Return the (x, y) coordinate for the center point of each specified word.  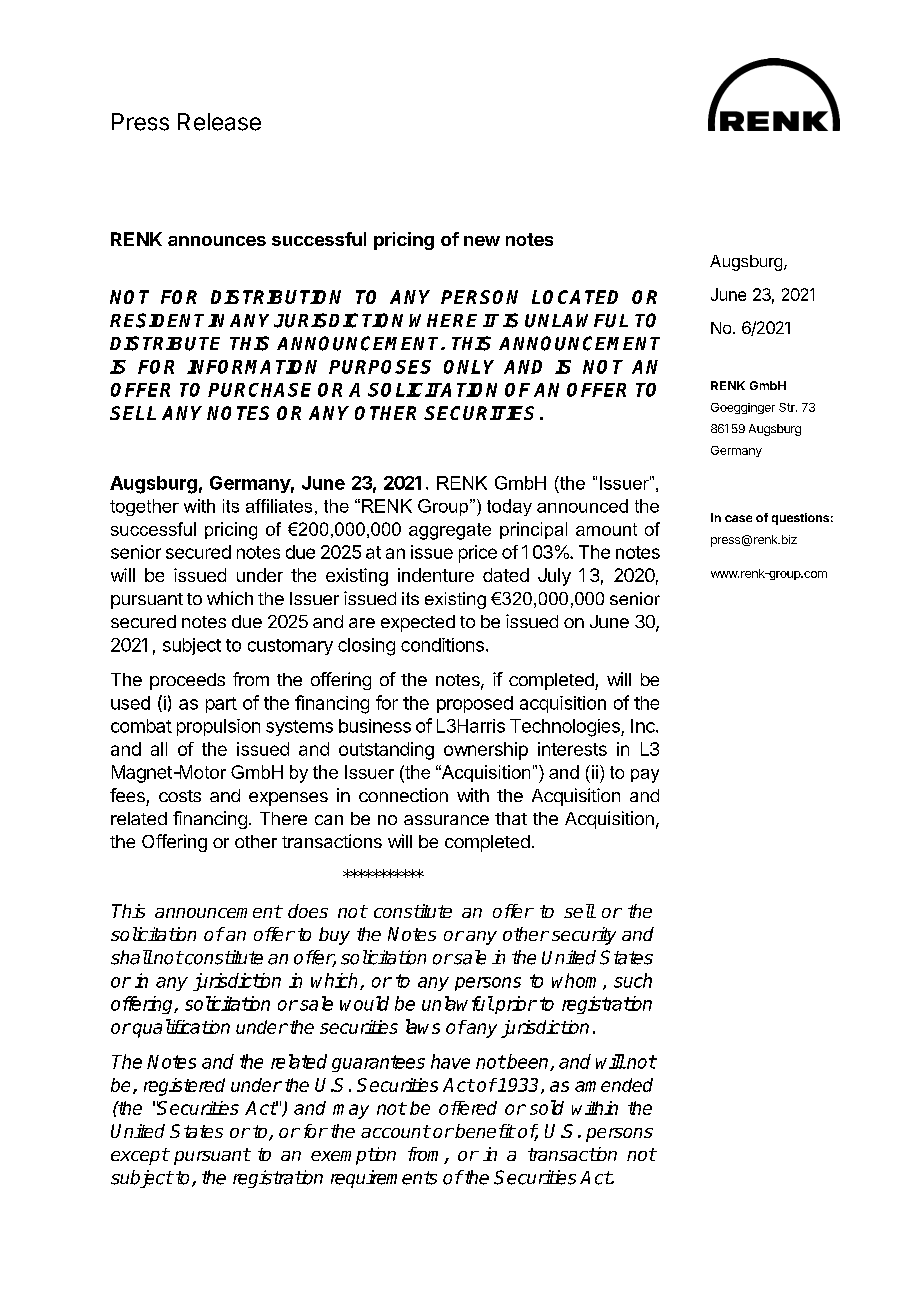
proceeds (187, 681)
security (584, 936)
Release (219, 122)
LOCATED (575, 297)
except (140, 1156)
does (308, 911)
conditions (442, 645)
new (482, 241)
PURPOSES (380, 367)
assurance (446, 820)
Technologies (566, 728)
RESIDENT (159, 320)
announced (582, 506)
